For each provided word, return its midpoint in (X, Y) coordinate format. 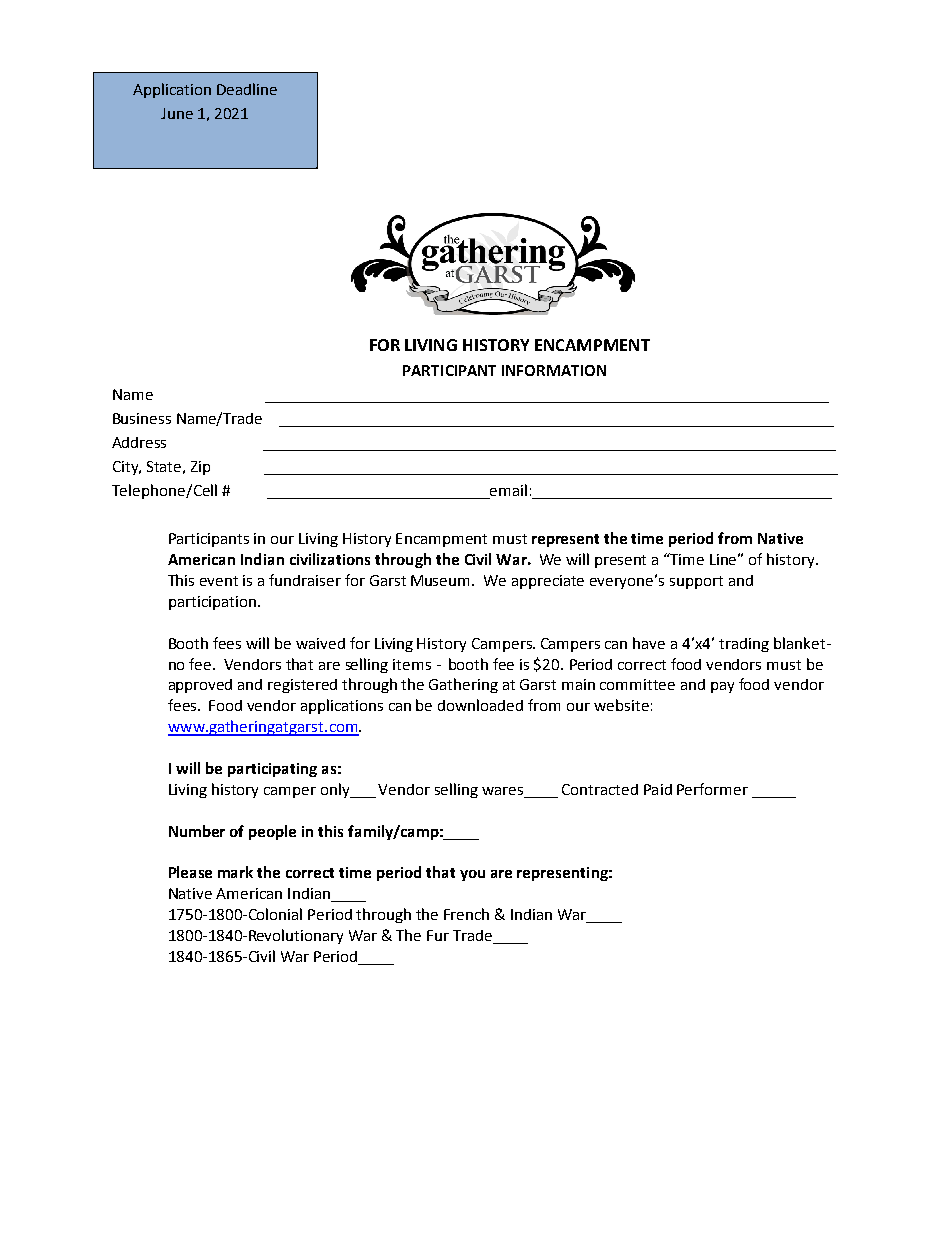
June (177, 113)
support (696, 582)
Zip (200, 468)
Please (190, 872)
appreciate (548, 582)
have (649, 643)
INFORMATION (554, 370)
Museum (442, 580)
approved (200, 686)
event (219, 581)
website (621, 705)
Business (142, 418)
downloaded (480, 705)
